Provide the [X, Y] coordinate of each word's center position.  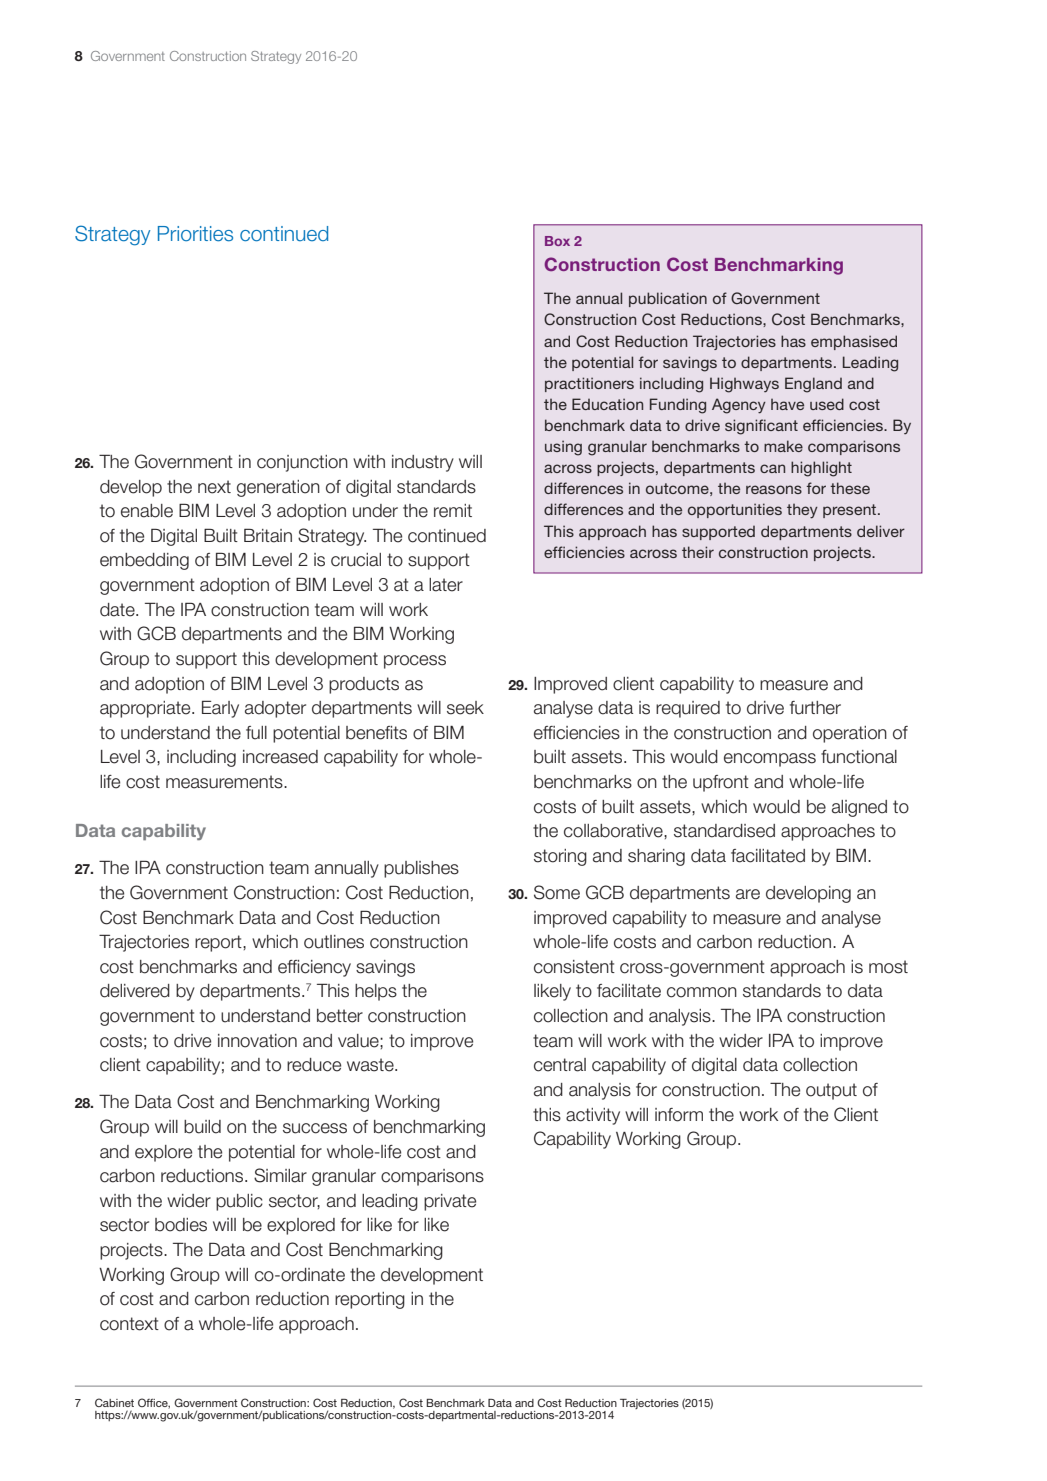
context [129, 1324]
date [118, 610]
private [450, 1202]
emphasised [854, 342]
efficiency [314, 968]
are [748, 894]
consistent [574, 967]
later [446, 585]
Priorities [195, 234]
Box [557, 241]
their [698, 552]
